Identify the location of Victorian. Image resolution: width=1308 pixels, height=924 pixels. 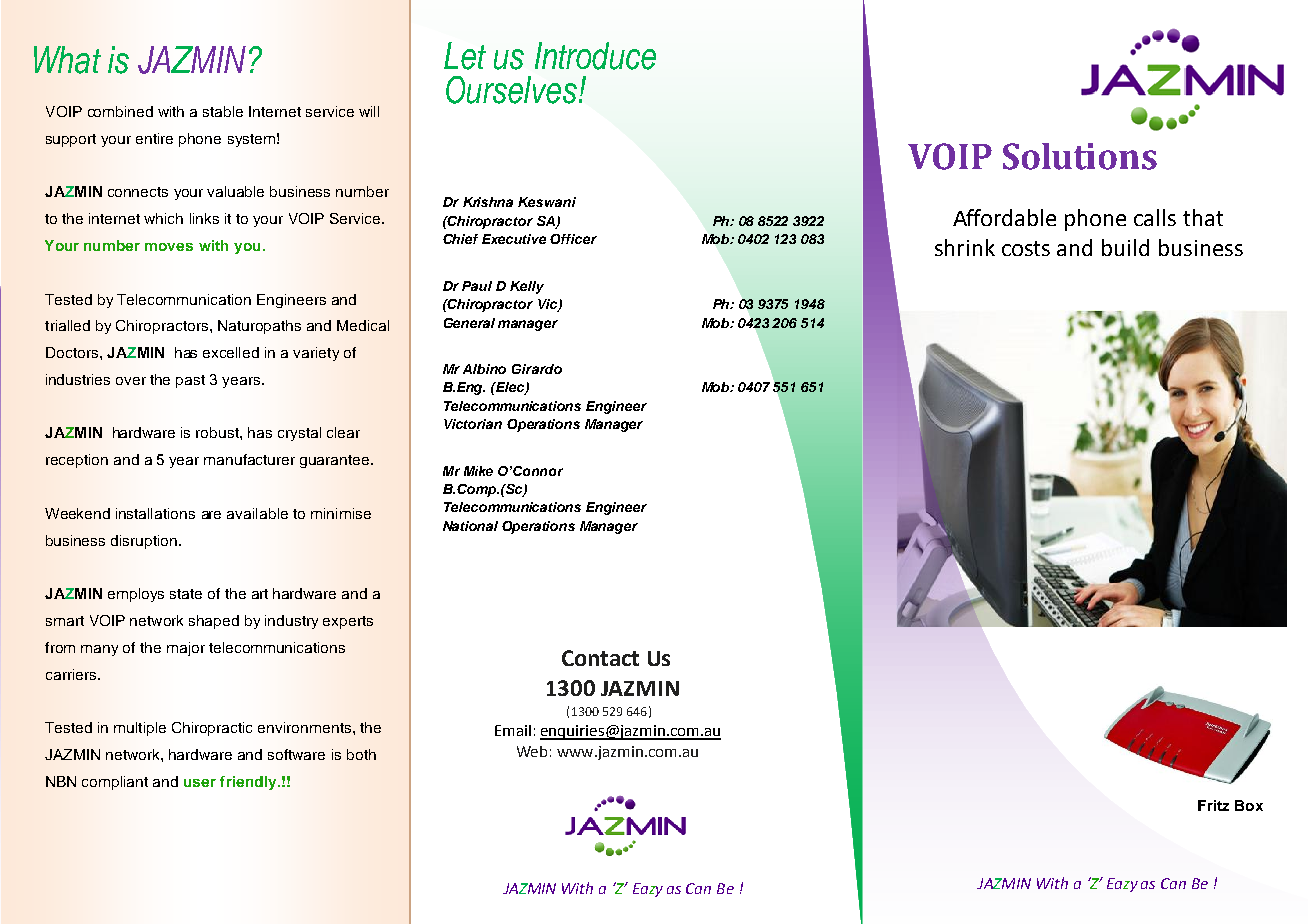
(473, 424).
